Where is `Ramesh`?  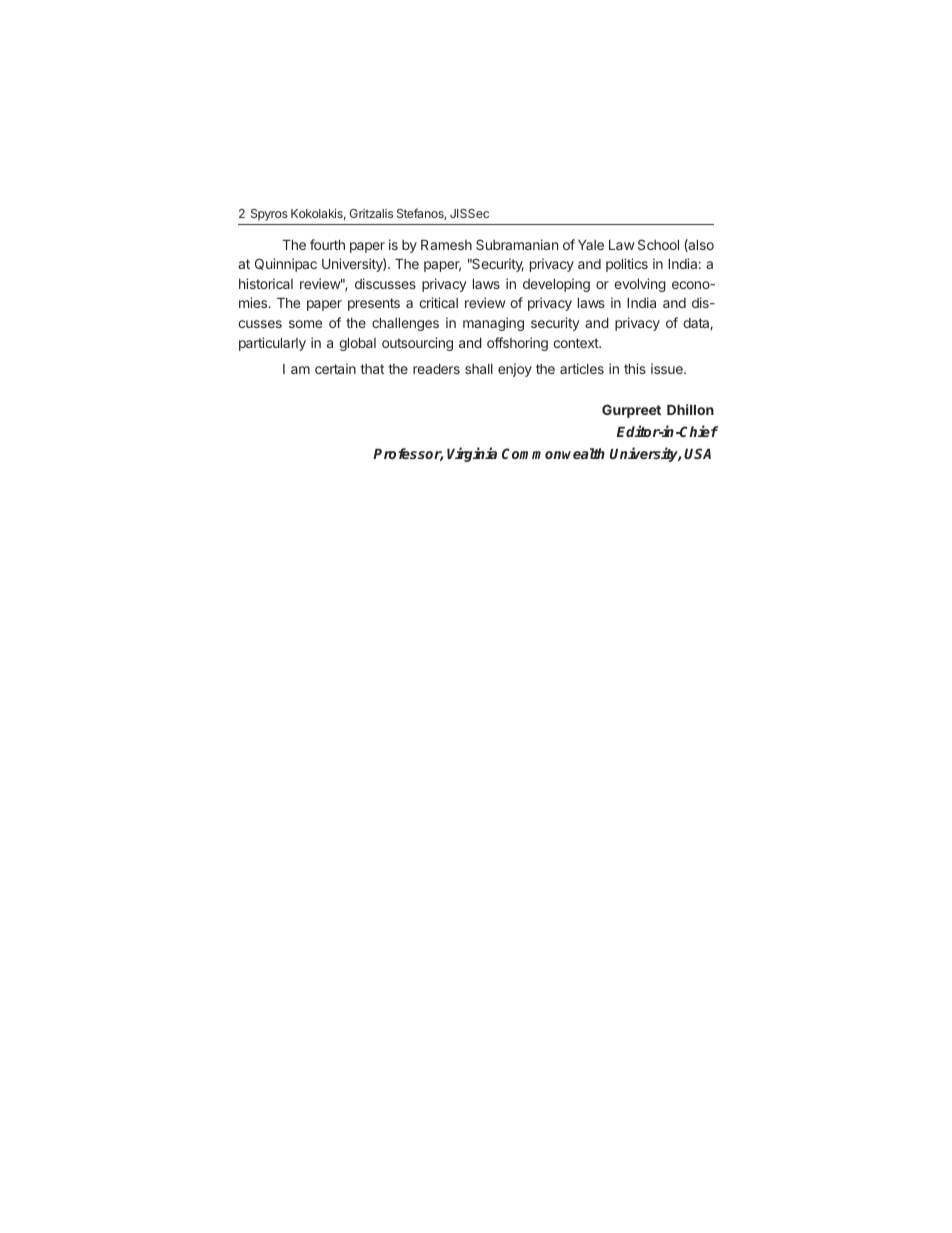
Ramesh is located at coordinates (446, 245).
